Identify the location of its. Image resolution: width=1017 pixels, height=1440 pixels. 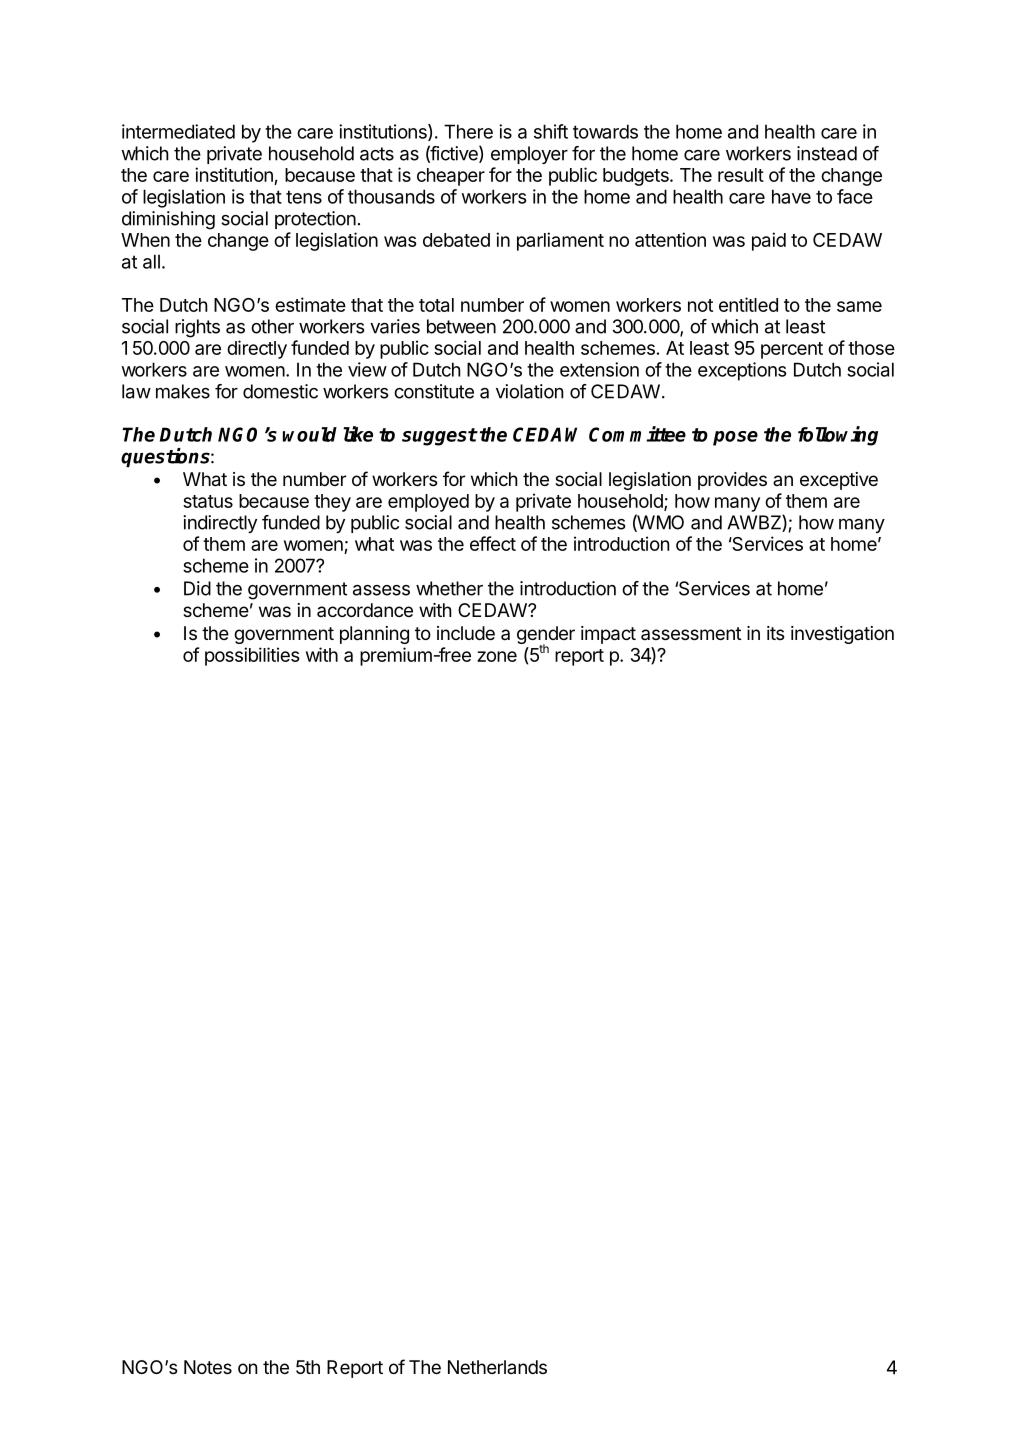
(775, 633).
